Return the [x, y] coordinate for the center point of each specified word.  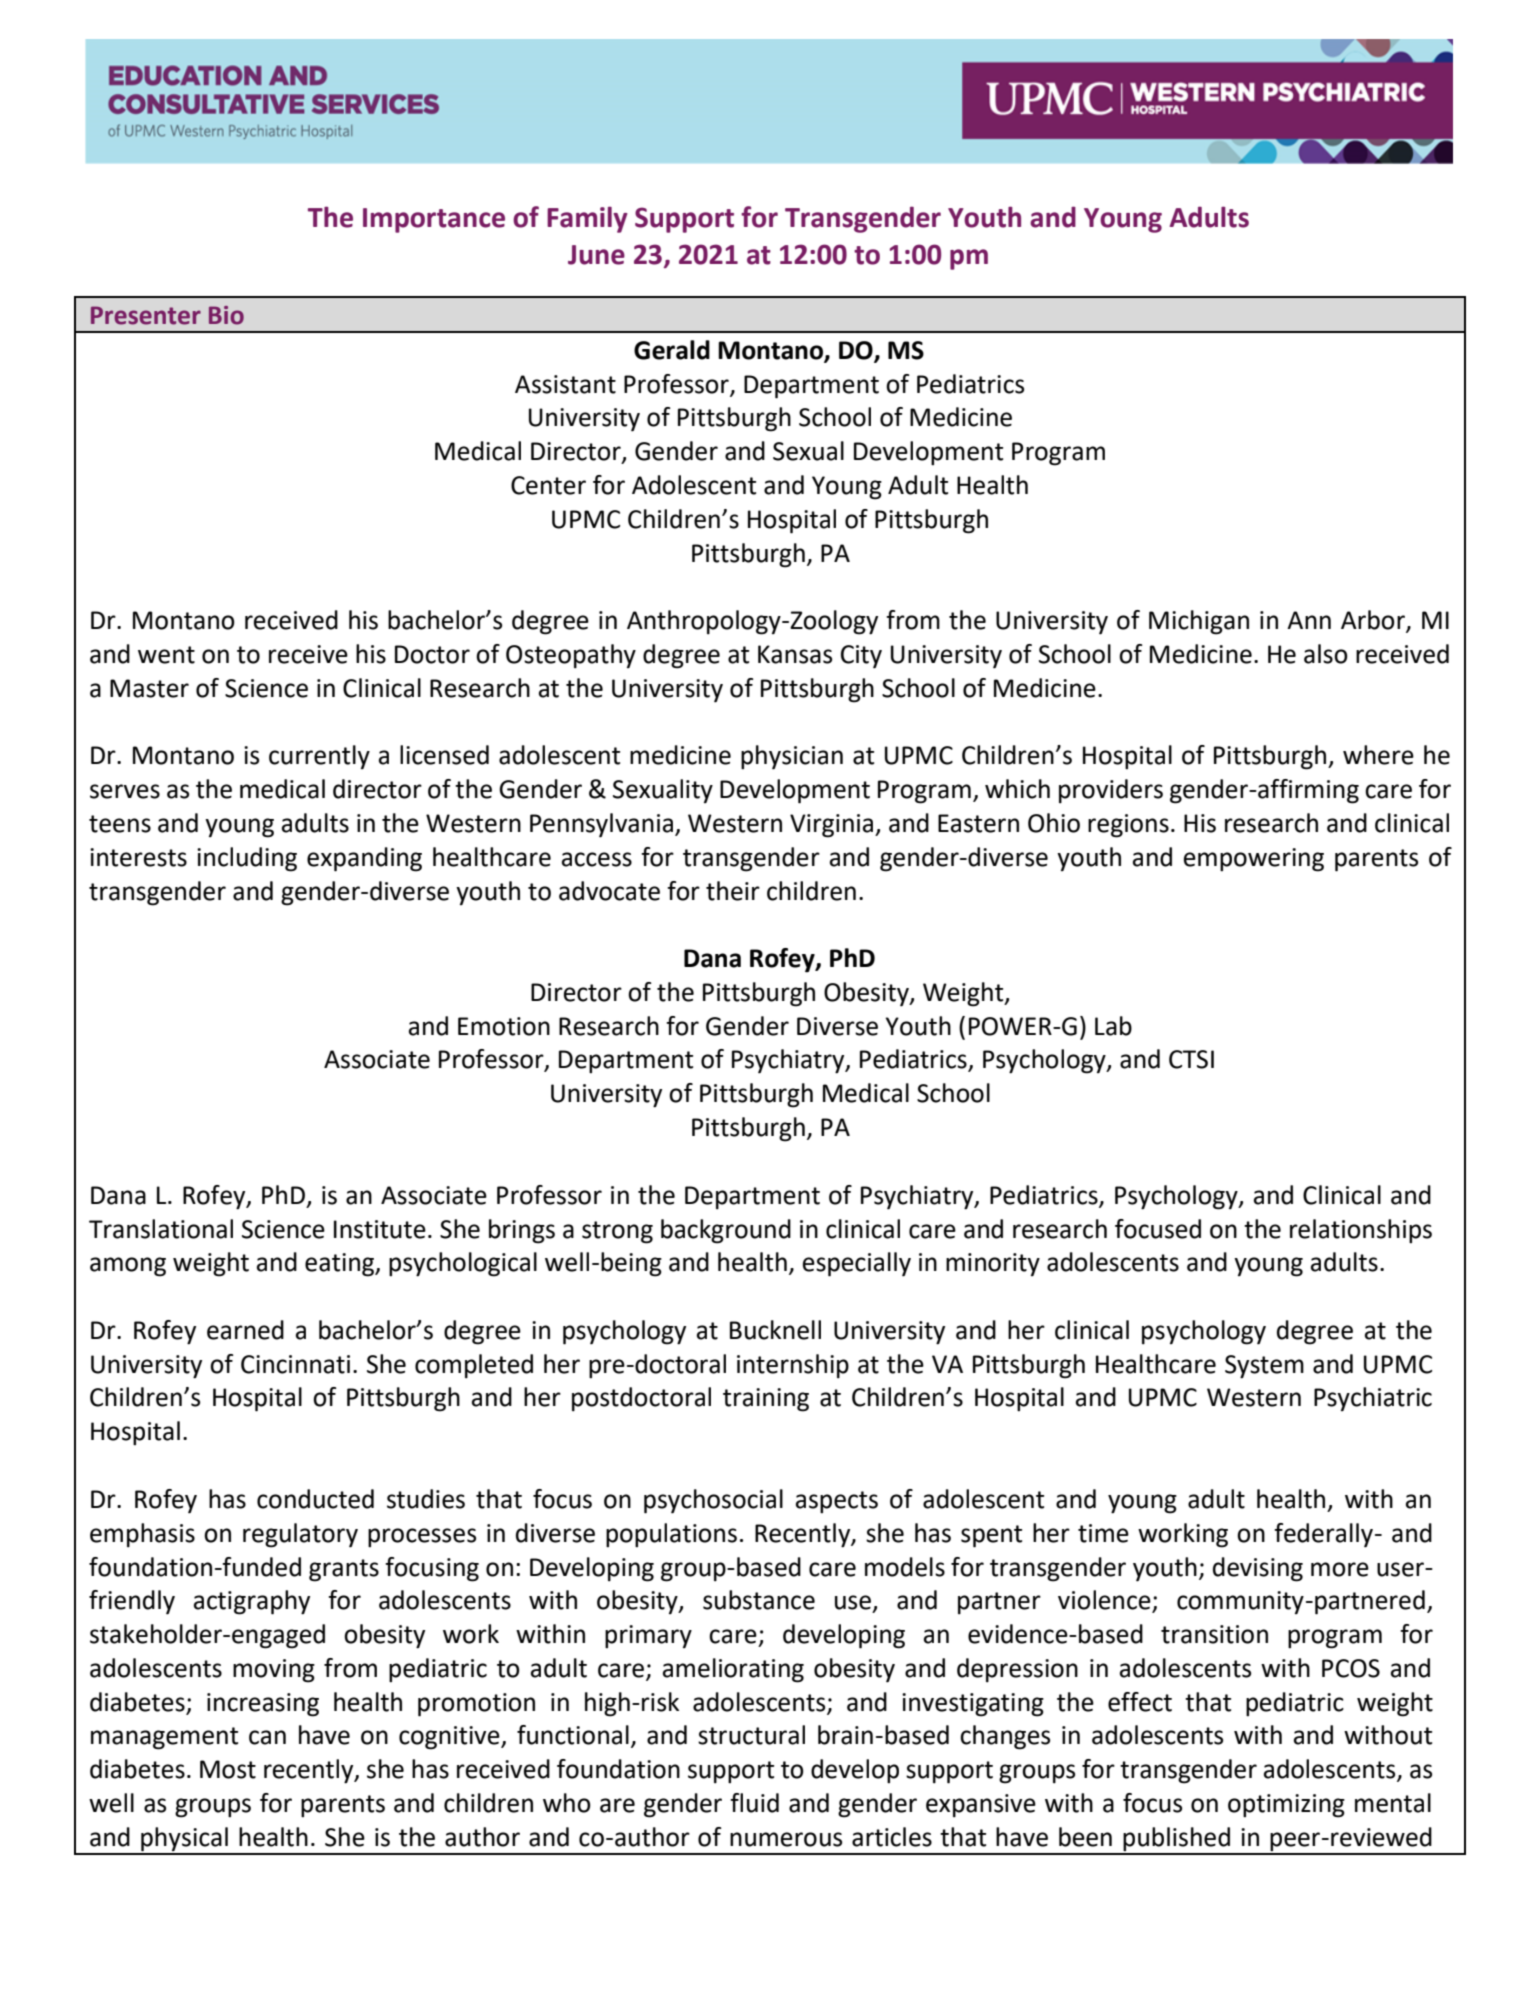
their [733, 891]
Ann [1309, 620]
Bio [226, 315]
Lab [1113, 1026]
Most [228, 1769]
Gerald [672, 350]
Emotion [504, 1026]
